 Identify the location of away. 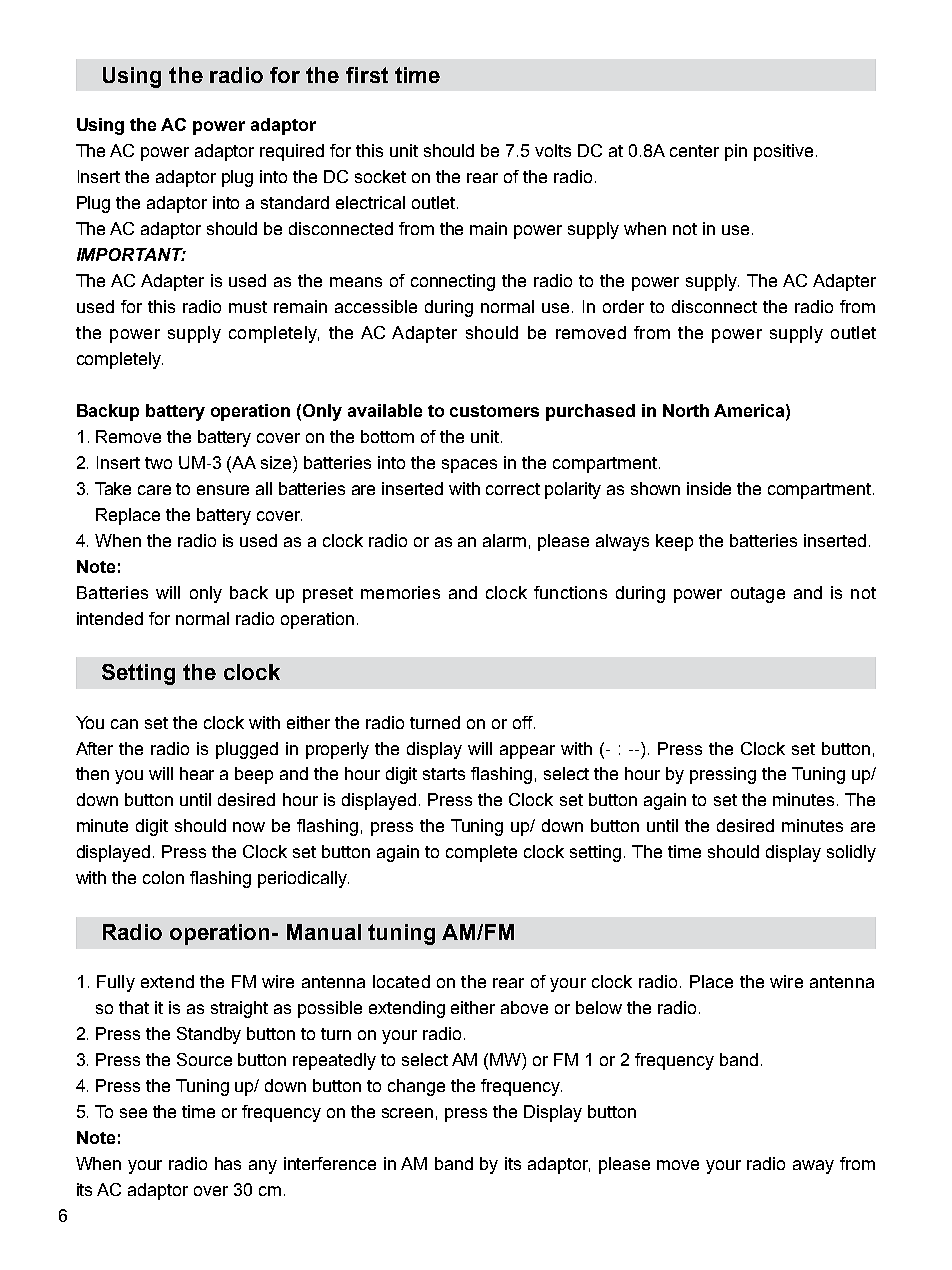
(813, 1167).
